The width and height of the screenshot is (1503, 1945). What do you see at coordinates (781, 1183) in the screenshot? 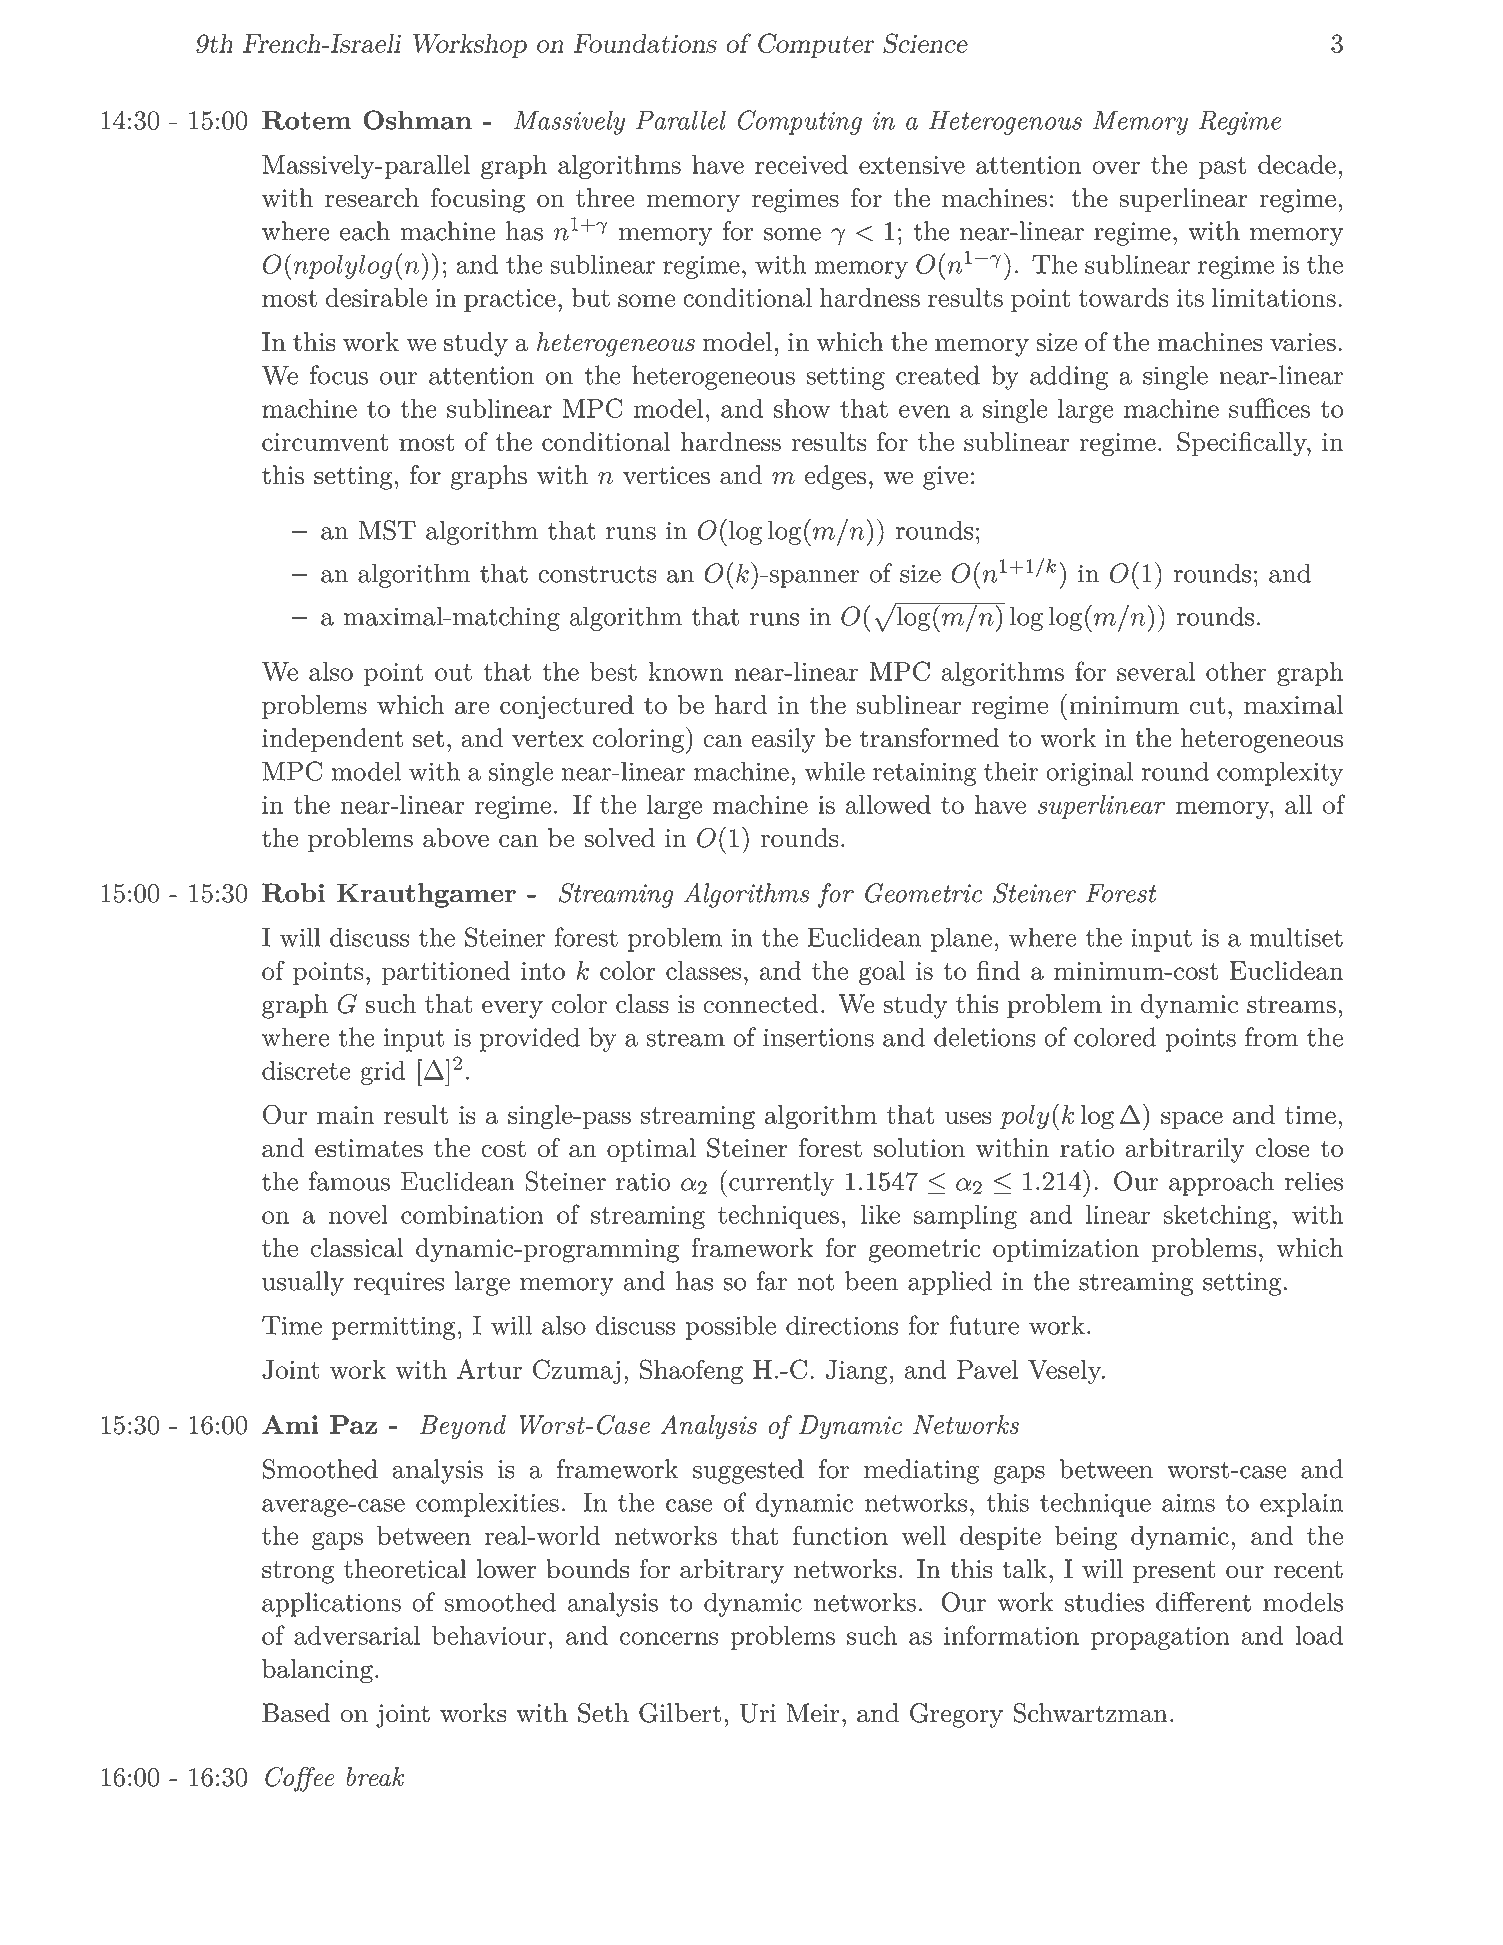
I see `currently` at bounding box center [781, 1183].
